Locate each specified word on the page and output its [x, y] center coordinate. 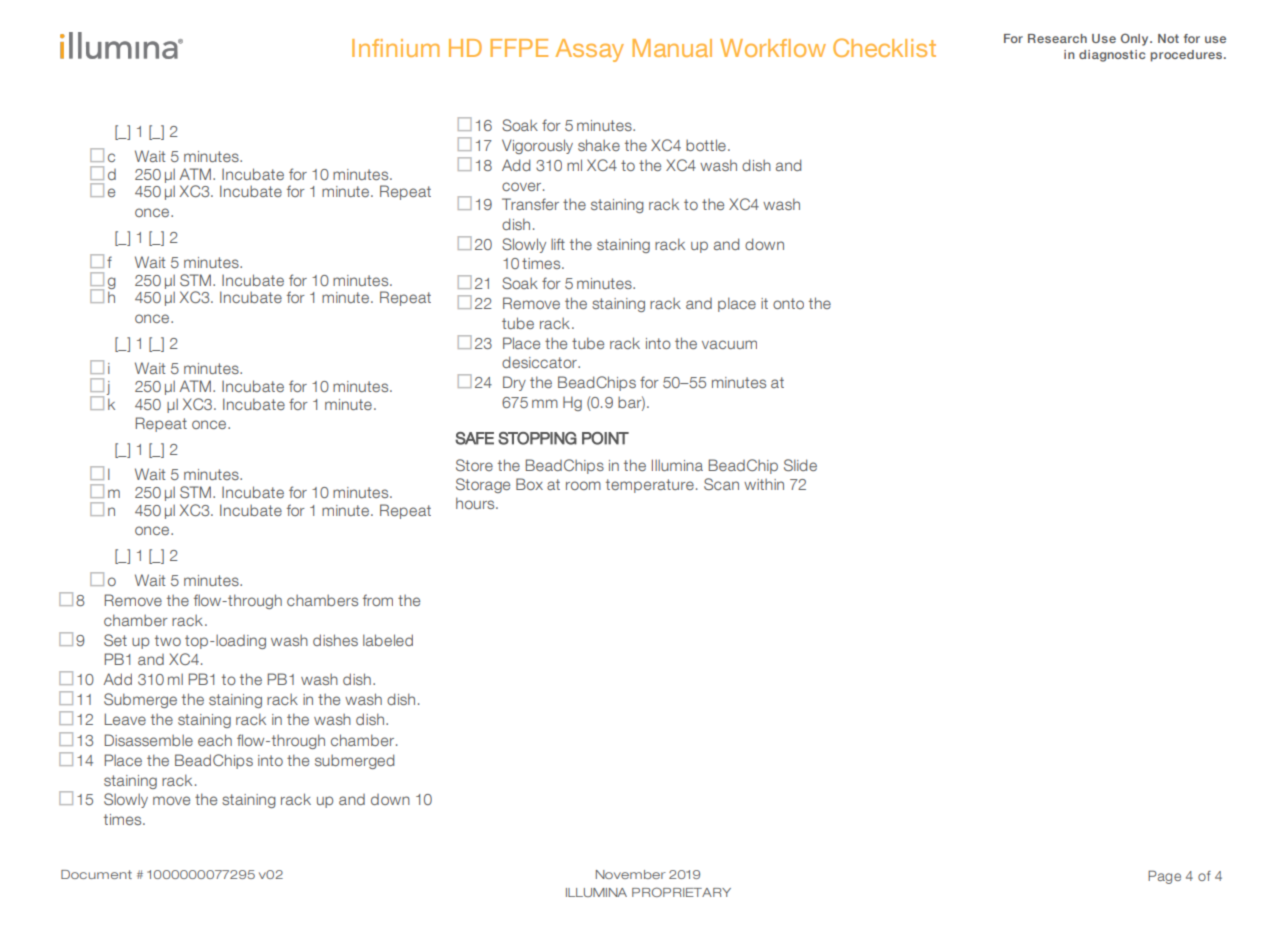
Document [96, 874]
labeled [388, 640]
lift [558, 244]
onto [788, 303]
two [168, 640]
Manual [672, 48]
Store [474, 465]
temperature [650, 486]
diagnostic [1112, 56]
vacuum [729, 344]
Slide [800, 465]
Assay [589, 50]
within [764, 484]
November [631, 874]
